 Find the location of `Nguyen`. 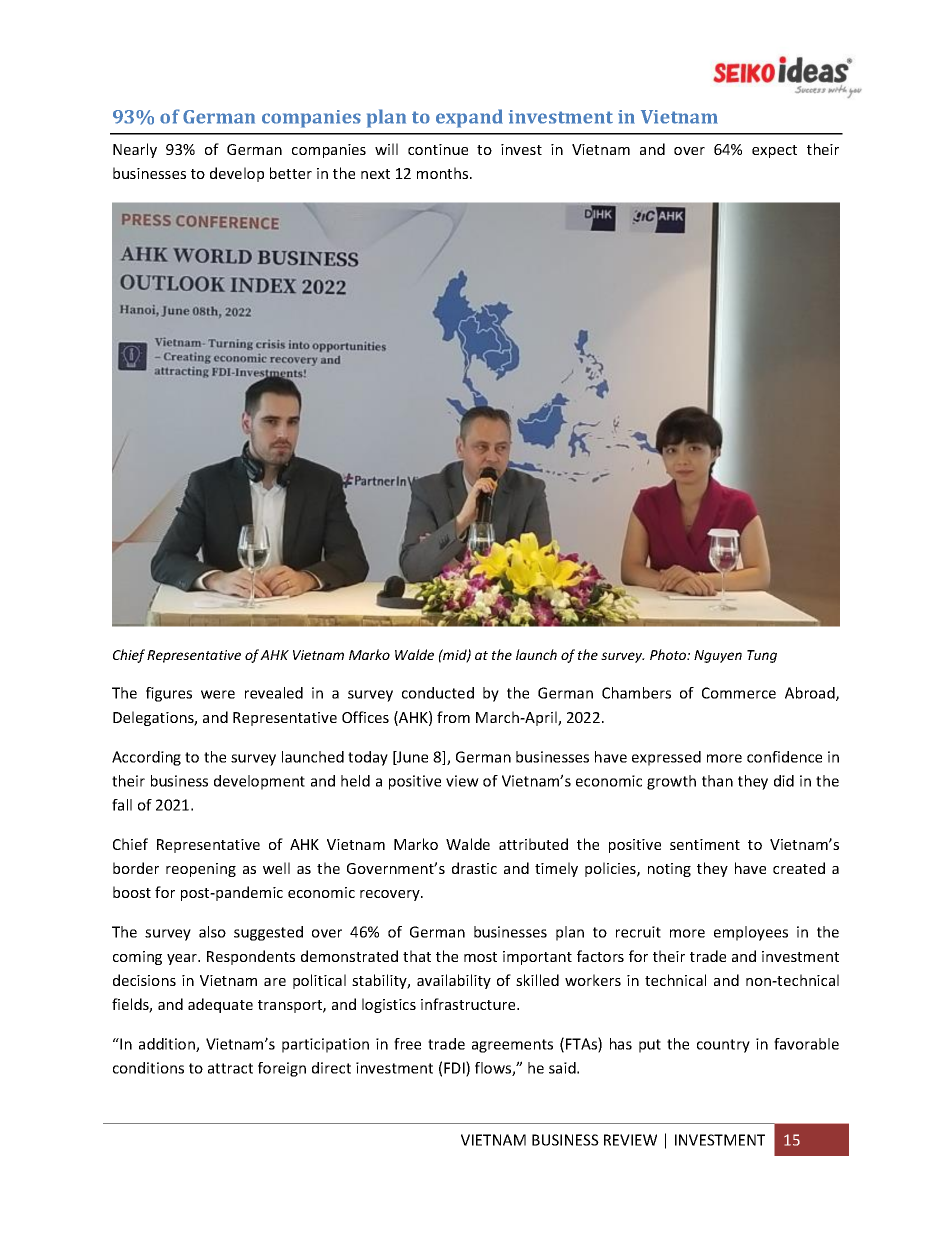

Nguyen is located at coordinates (718, 656).
